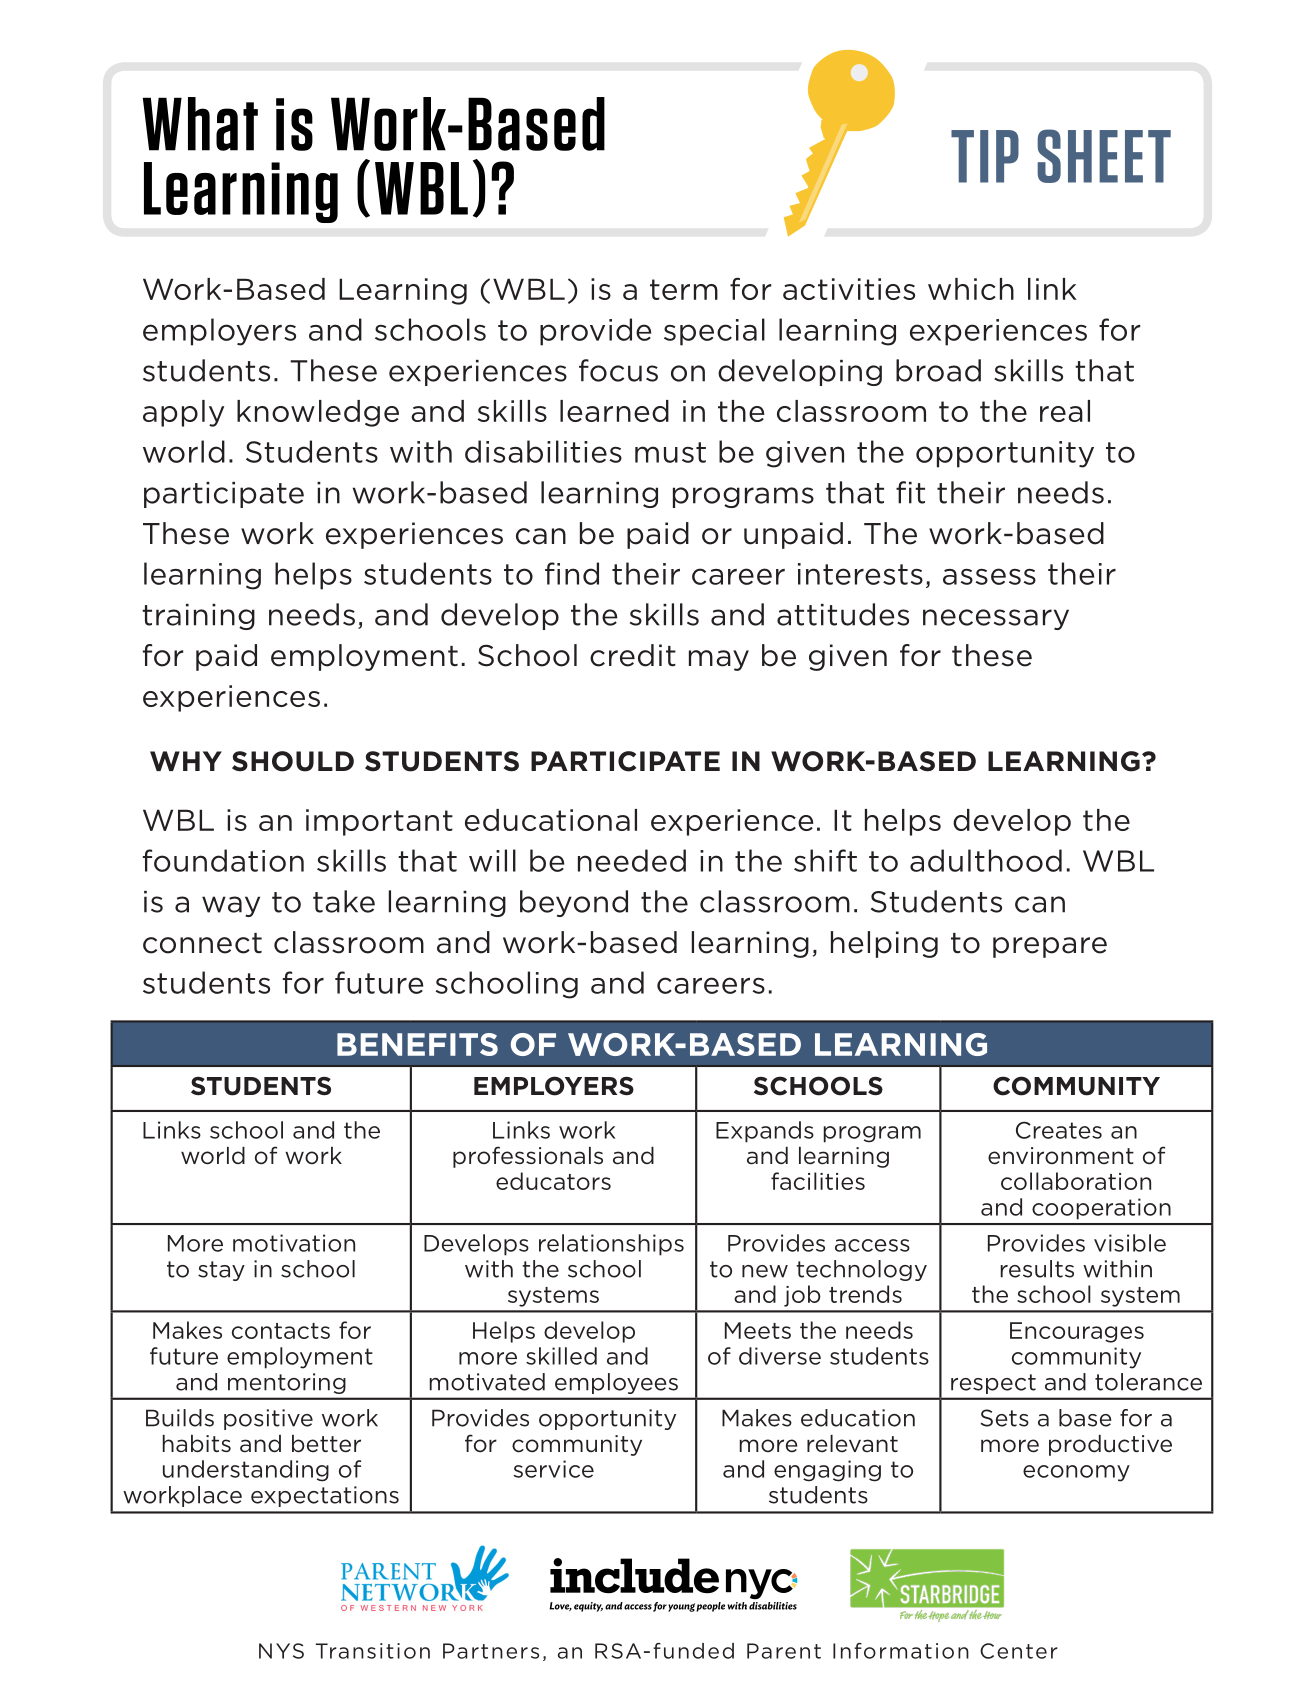  Describe the element at coordinates (765, 1132) in the screenshot. I see `Expands` at that location.
